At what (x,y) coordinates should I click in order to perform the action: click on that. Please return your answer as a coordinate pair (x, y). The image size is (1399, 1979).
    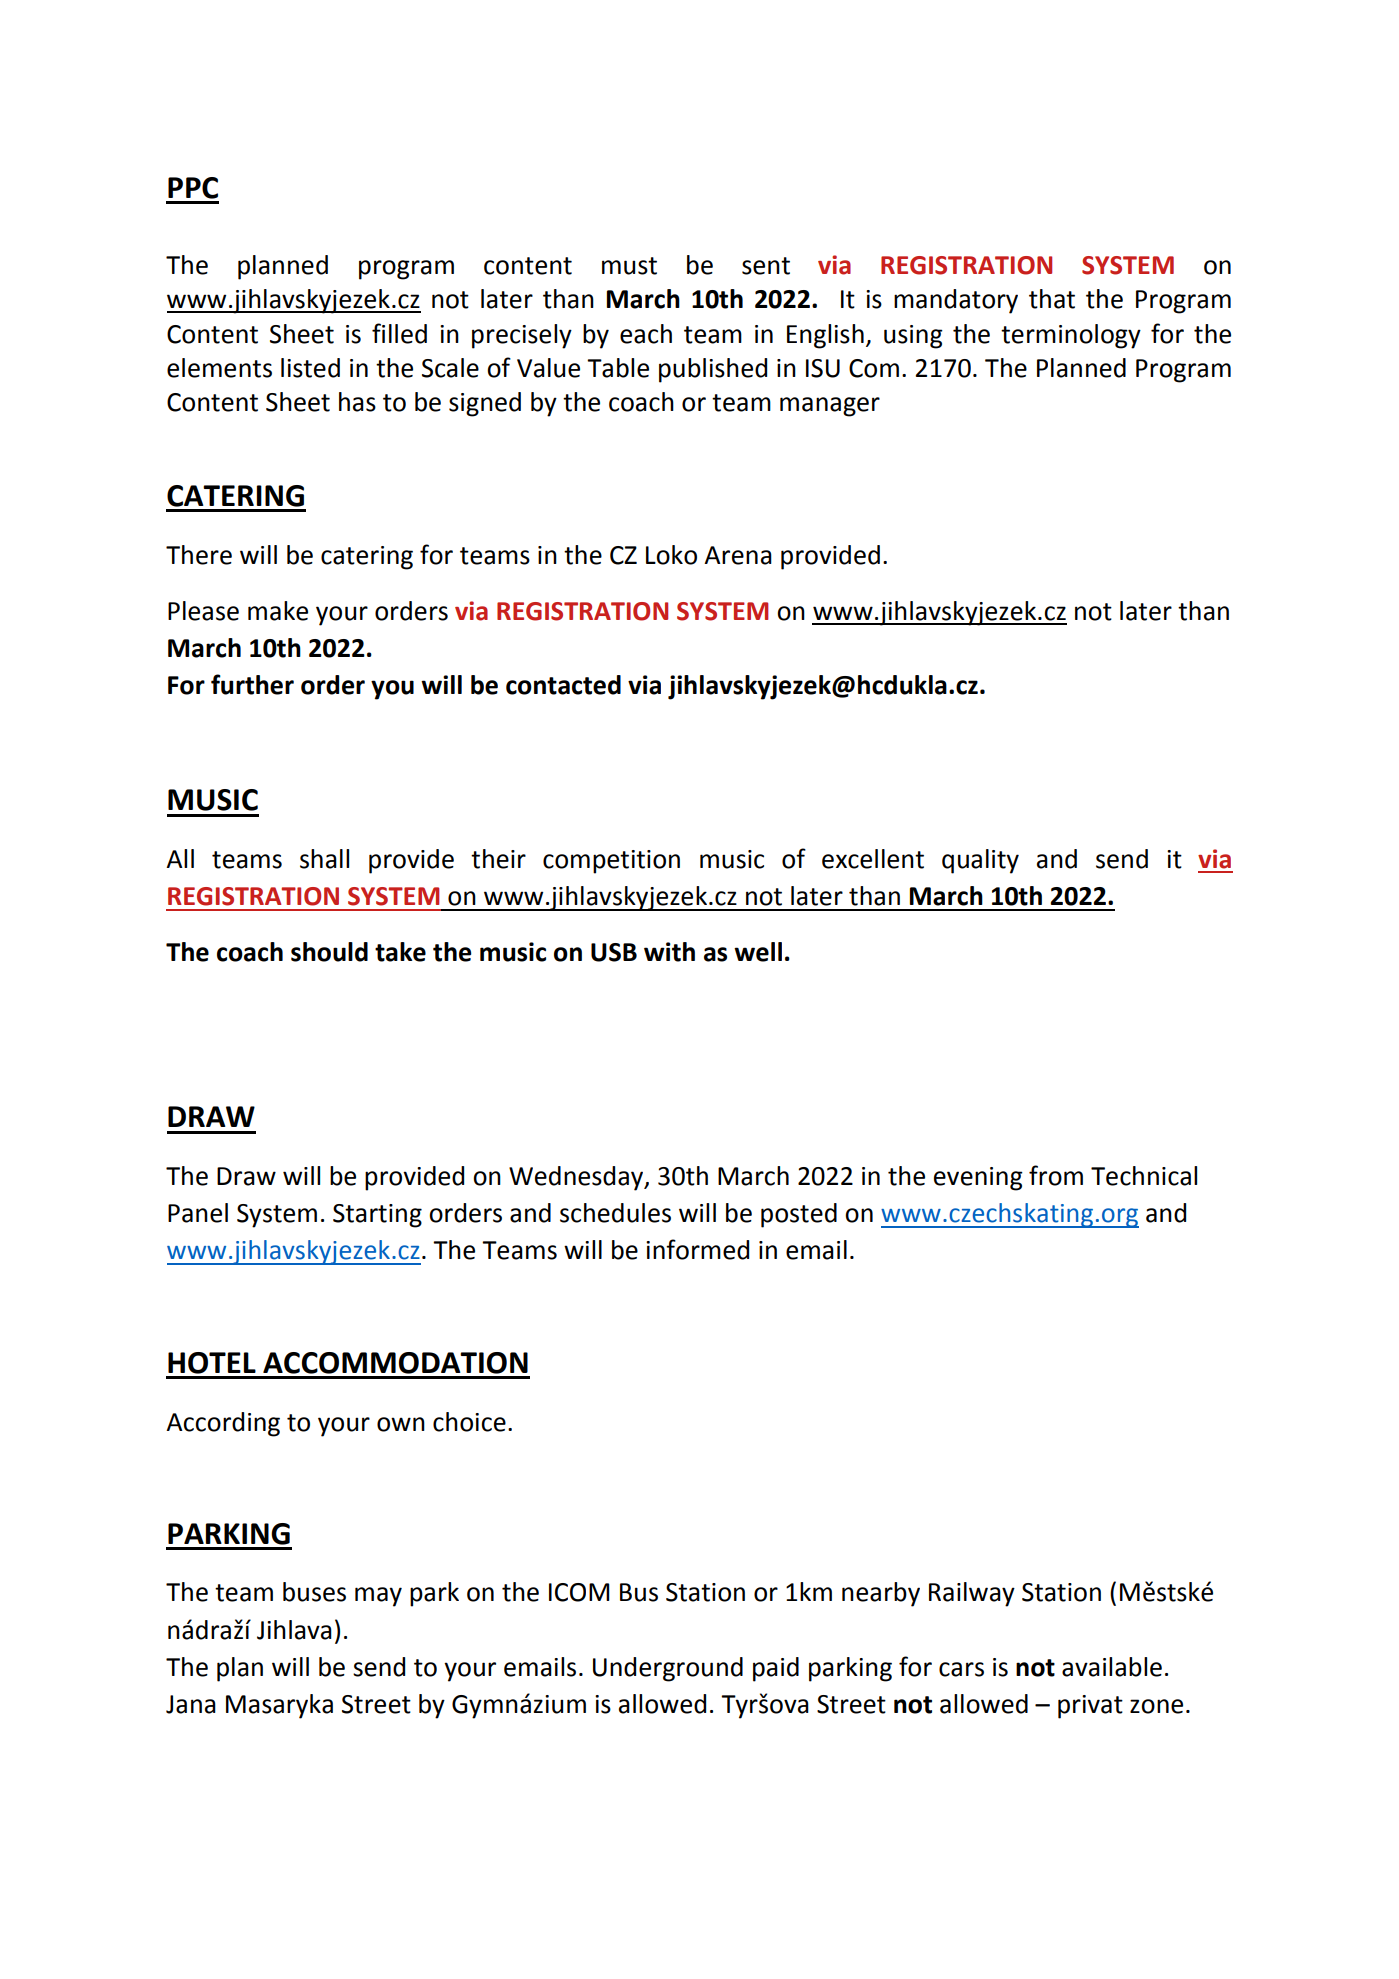
    Looking at the image, I should click on (1052, 299).
